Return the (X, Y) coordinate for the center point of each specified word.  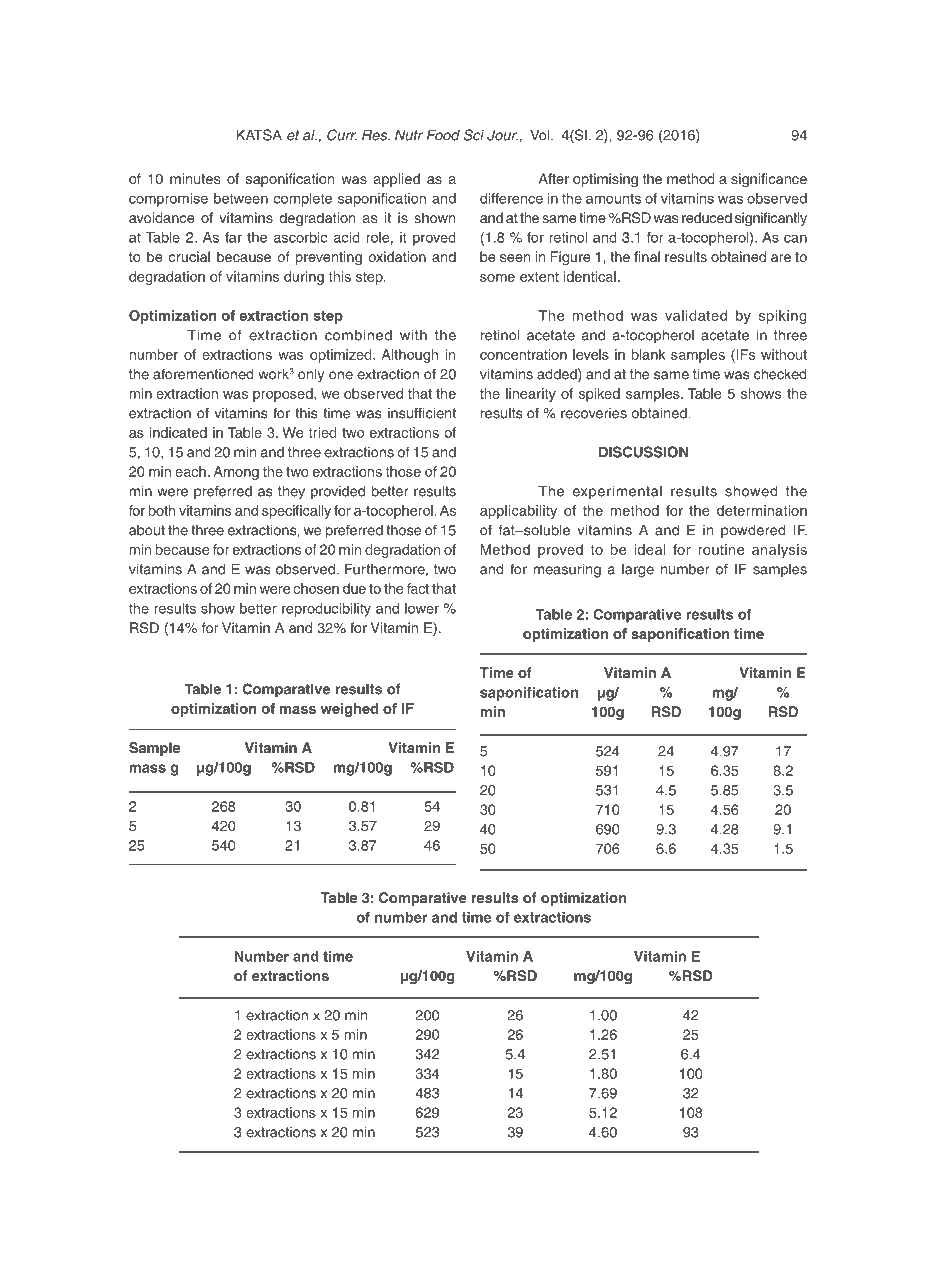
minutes (195, 178)
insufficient (422, 413)
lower (422, 608)
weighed (349, 710)
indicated (178, 432)
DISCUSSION (643, 452)
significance (769, 180)
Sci (474, 135)
